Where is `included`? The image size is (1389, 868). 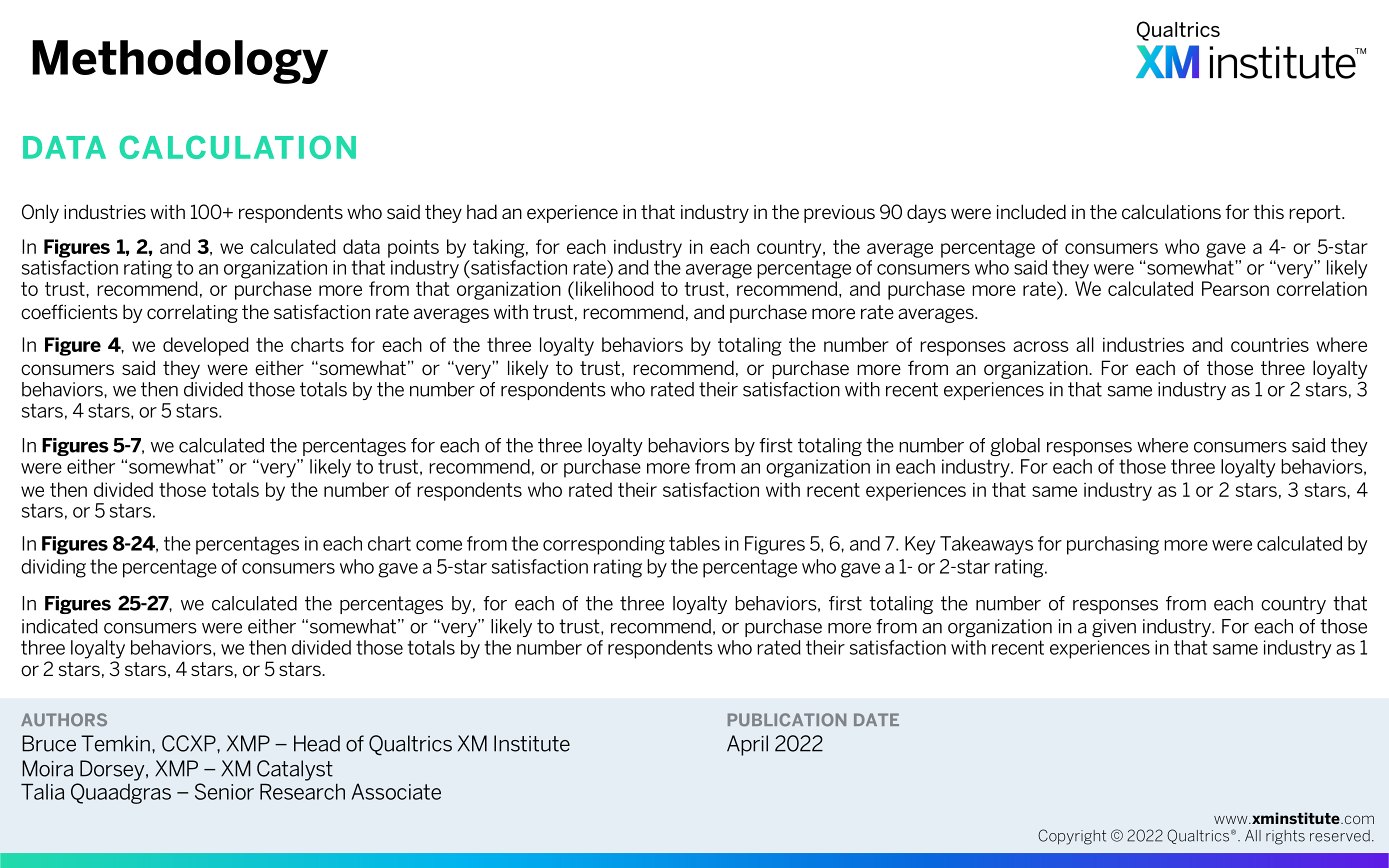 included is located at coordinates (1031, 211).
